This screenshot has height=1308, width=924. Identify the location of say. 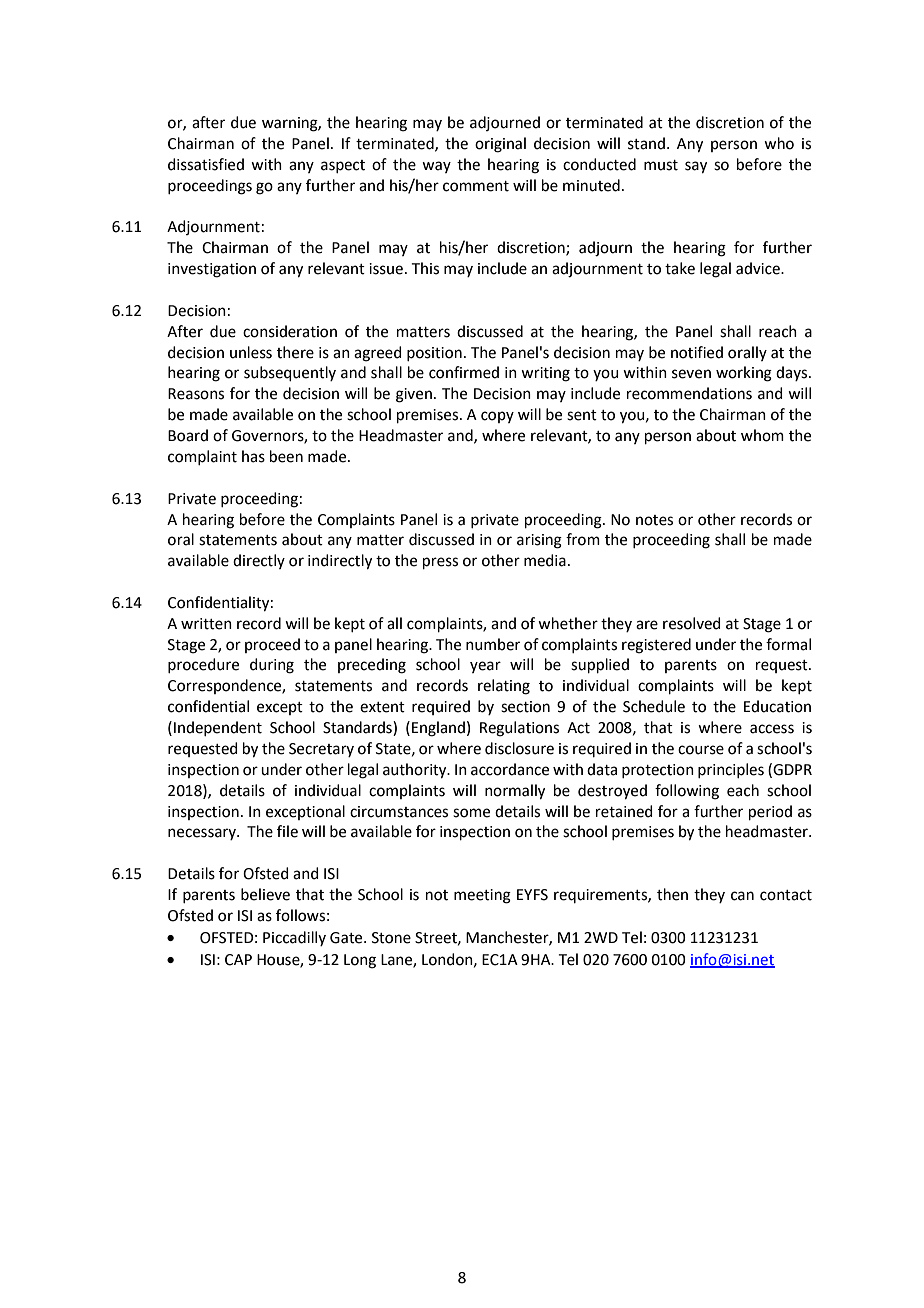
(696, 167).
